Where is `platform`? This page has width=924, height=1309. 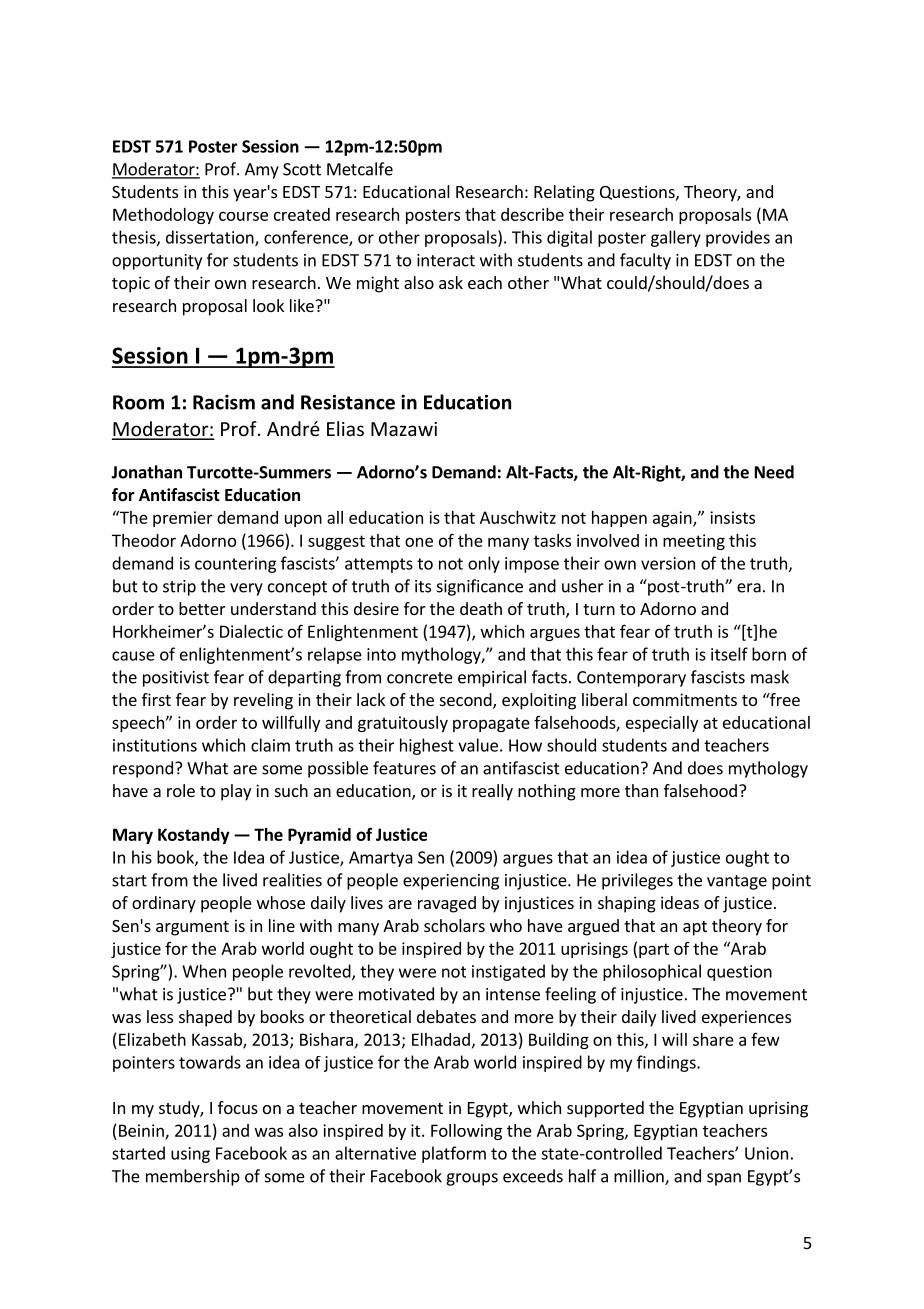
platform is located at coordinates (454, 1154).
